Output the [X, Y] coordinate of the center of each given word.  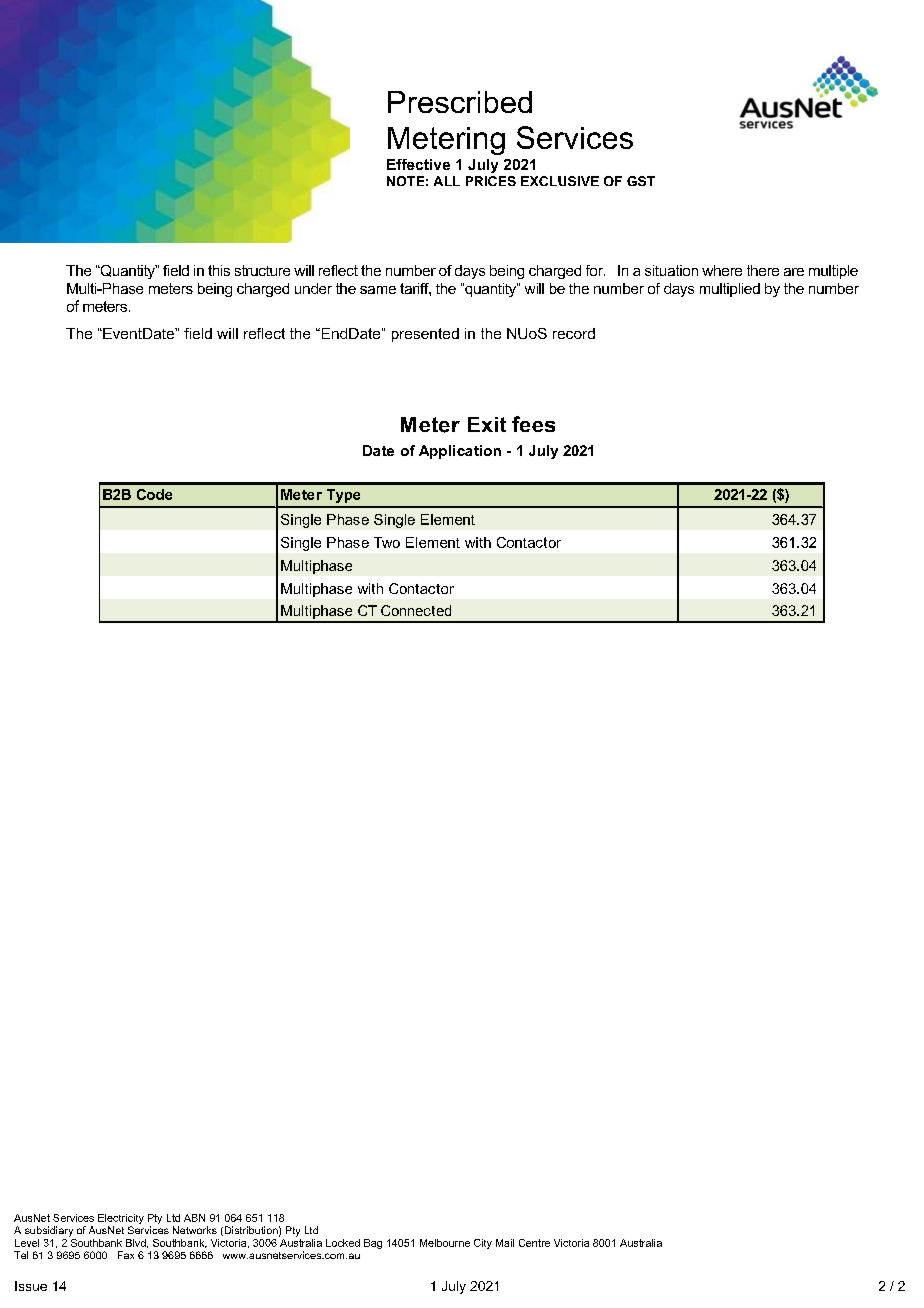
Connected [416, 610]
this [219, 270]
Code [154, 494]
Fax [126, 1255]
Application [460, 452]
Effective [418, 164]
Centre [534, 1243]
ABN [194, 1218]
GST [641, 181]
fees [533, 424]
